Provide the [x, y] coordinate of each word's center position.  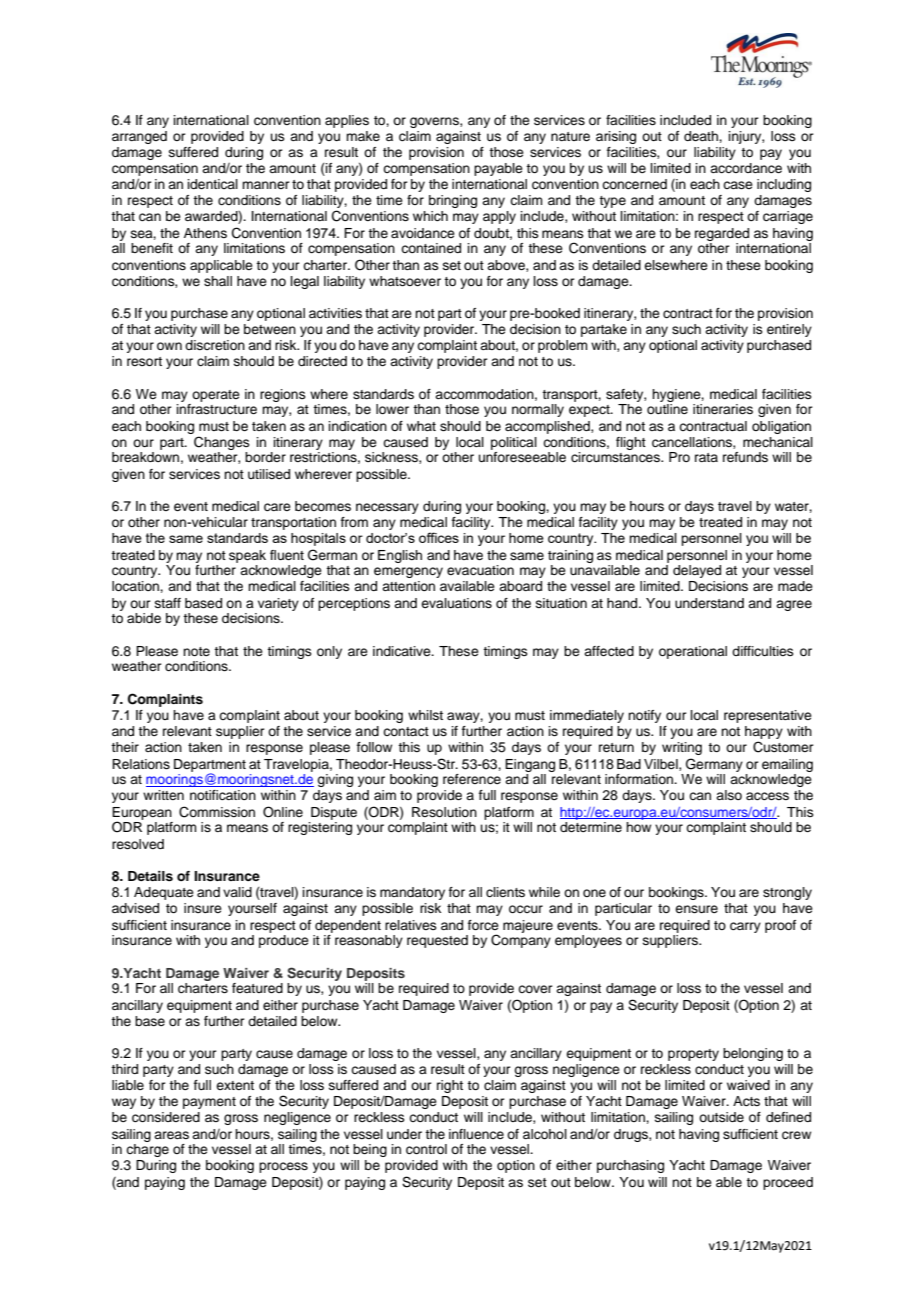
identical [213, 184]
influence [476, 1134]
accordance [746, 168]
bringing [453, 201]
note [196, 651]
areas [171, 1135]
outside [721, 1117]
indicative [403, 651]
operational [693, 652]
